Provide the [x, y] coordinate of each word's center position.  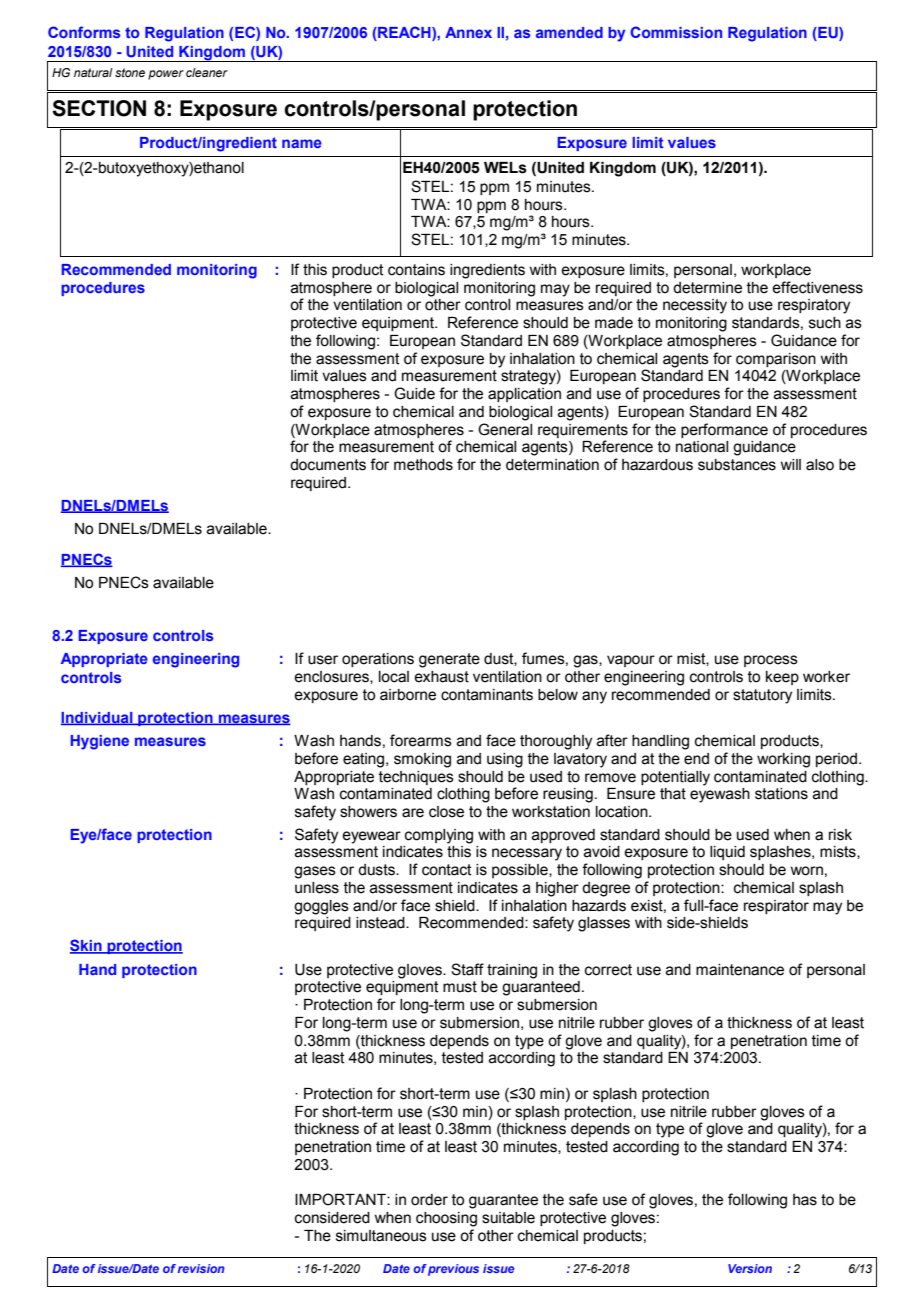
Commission [676, 32]
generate [449, 660]
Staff [467, 969]
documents [328, 465]
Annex [468, 32]
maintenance [740, 970]
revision [201, 1268]
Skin [87, 946]
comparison [776, 360]
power [166, 75]
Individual [98, 718]
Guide [414, 393]
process [771, 661]
